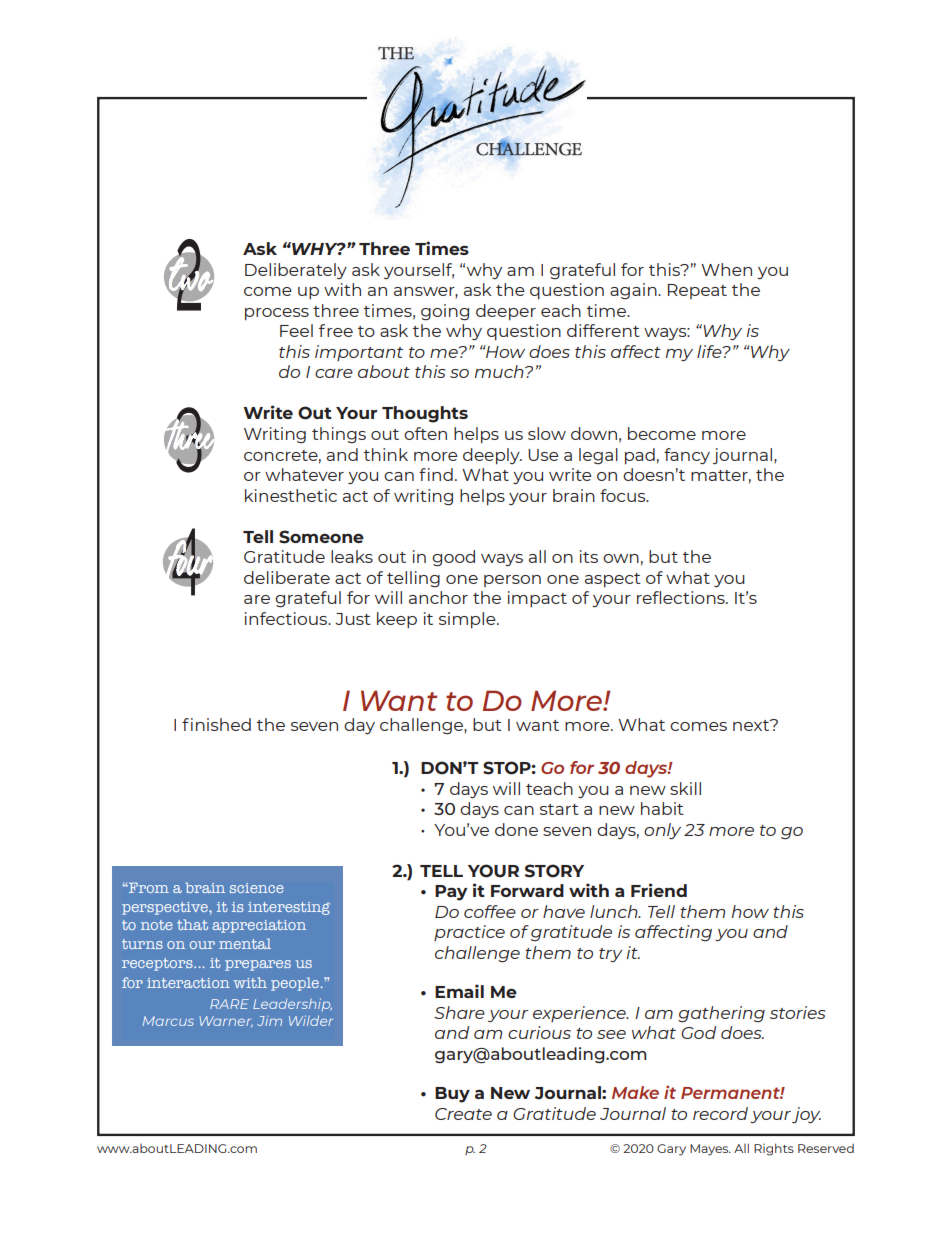 This screenshot has width=952, height=1233. I want to click on simple, so click(468, 620).
